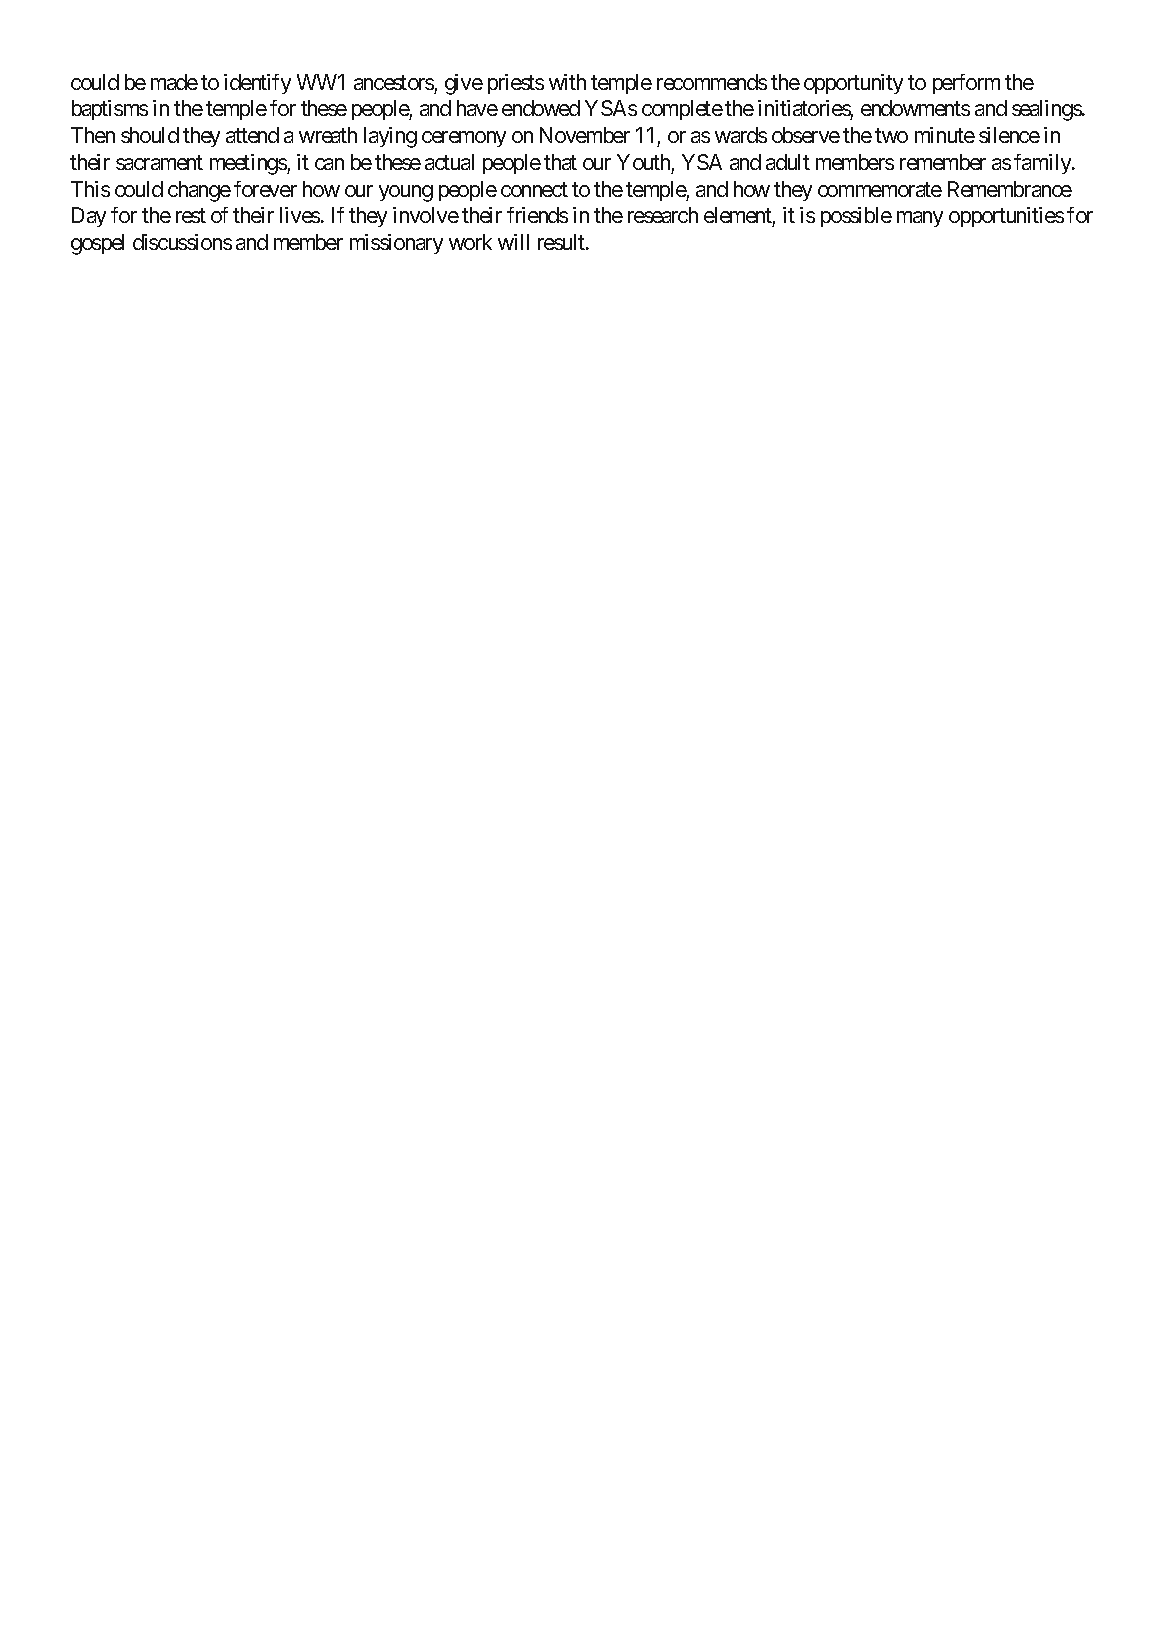 This image has height=1650, width=1166. Describe the element at coordinates (567, 82) in the image. I see `with` at that location.
